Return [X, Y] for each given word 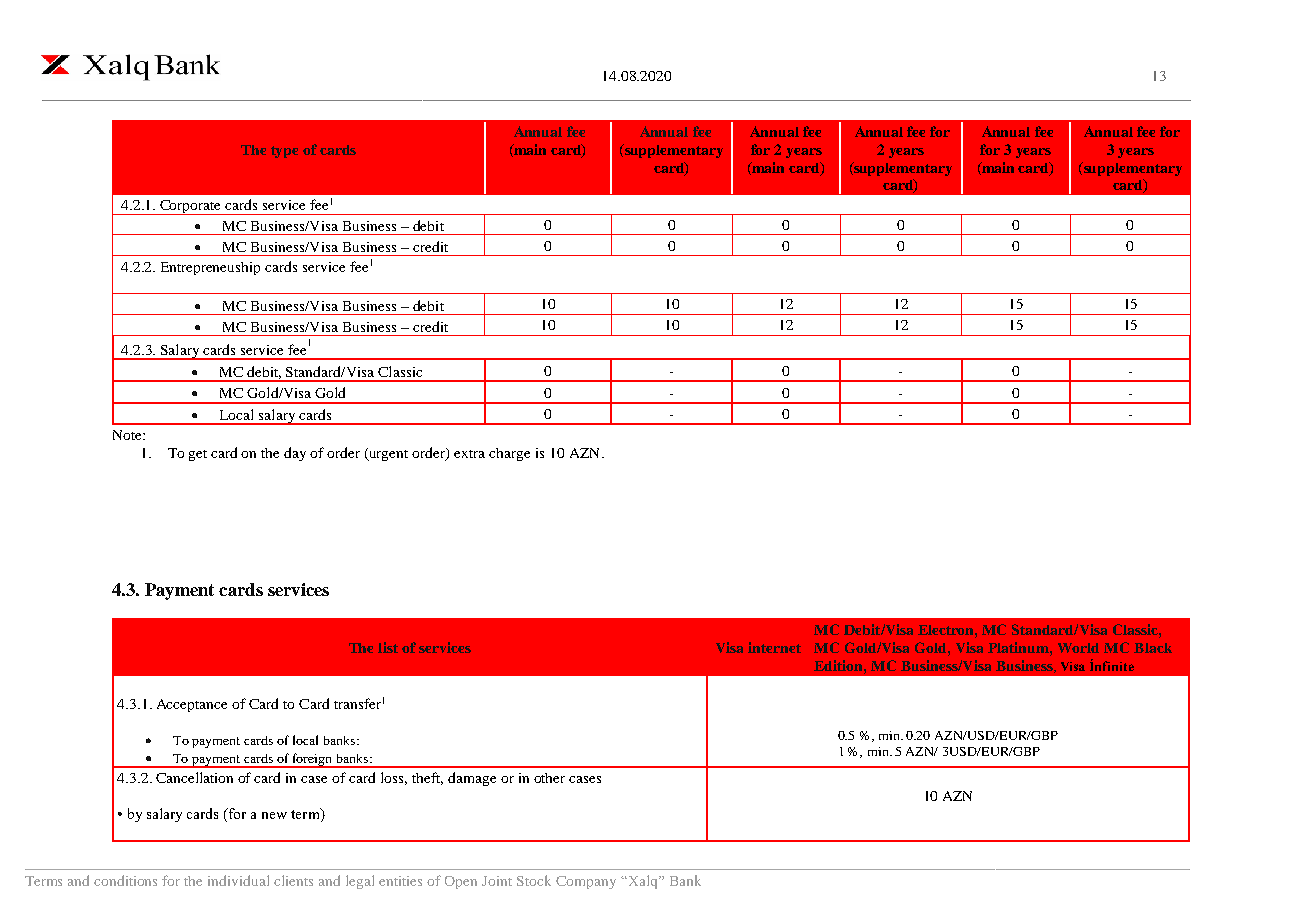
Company [586, 882]
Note [128, 435]
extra [469, 454]
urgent [387, 454]
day [295, 454]
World [1078, 648]
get [198, 455]
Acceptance [192, 705]
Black [1153, 648]
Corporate [191, 207]
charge [509, 454]
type [284, 152]
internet [774, 647]
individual [238, 880]
